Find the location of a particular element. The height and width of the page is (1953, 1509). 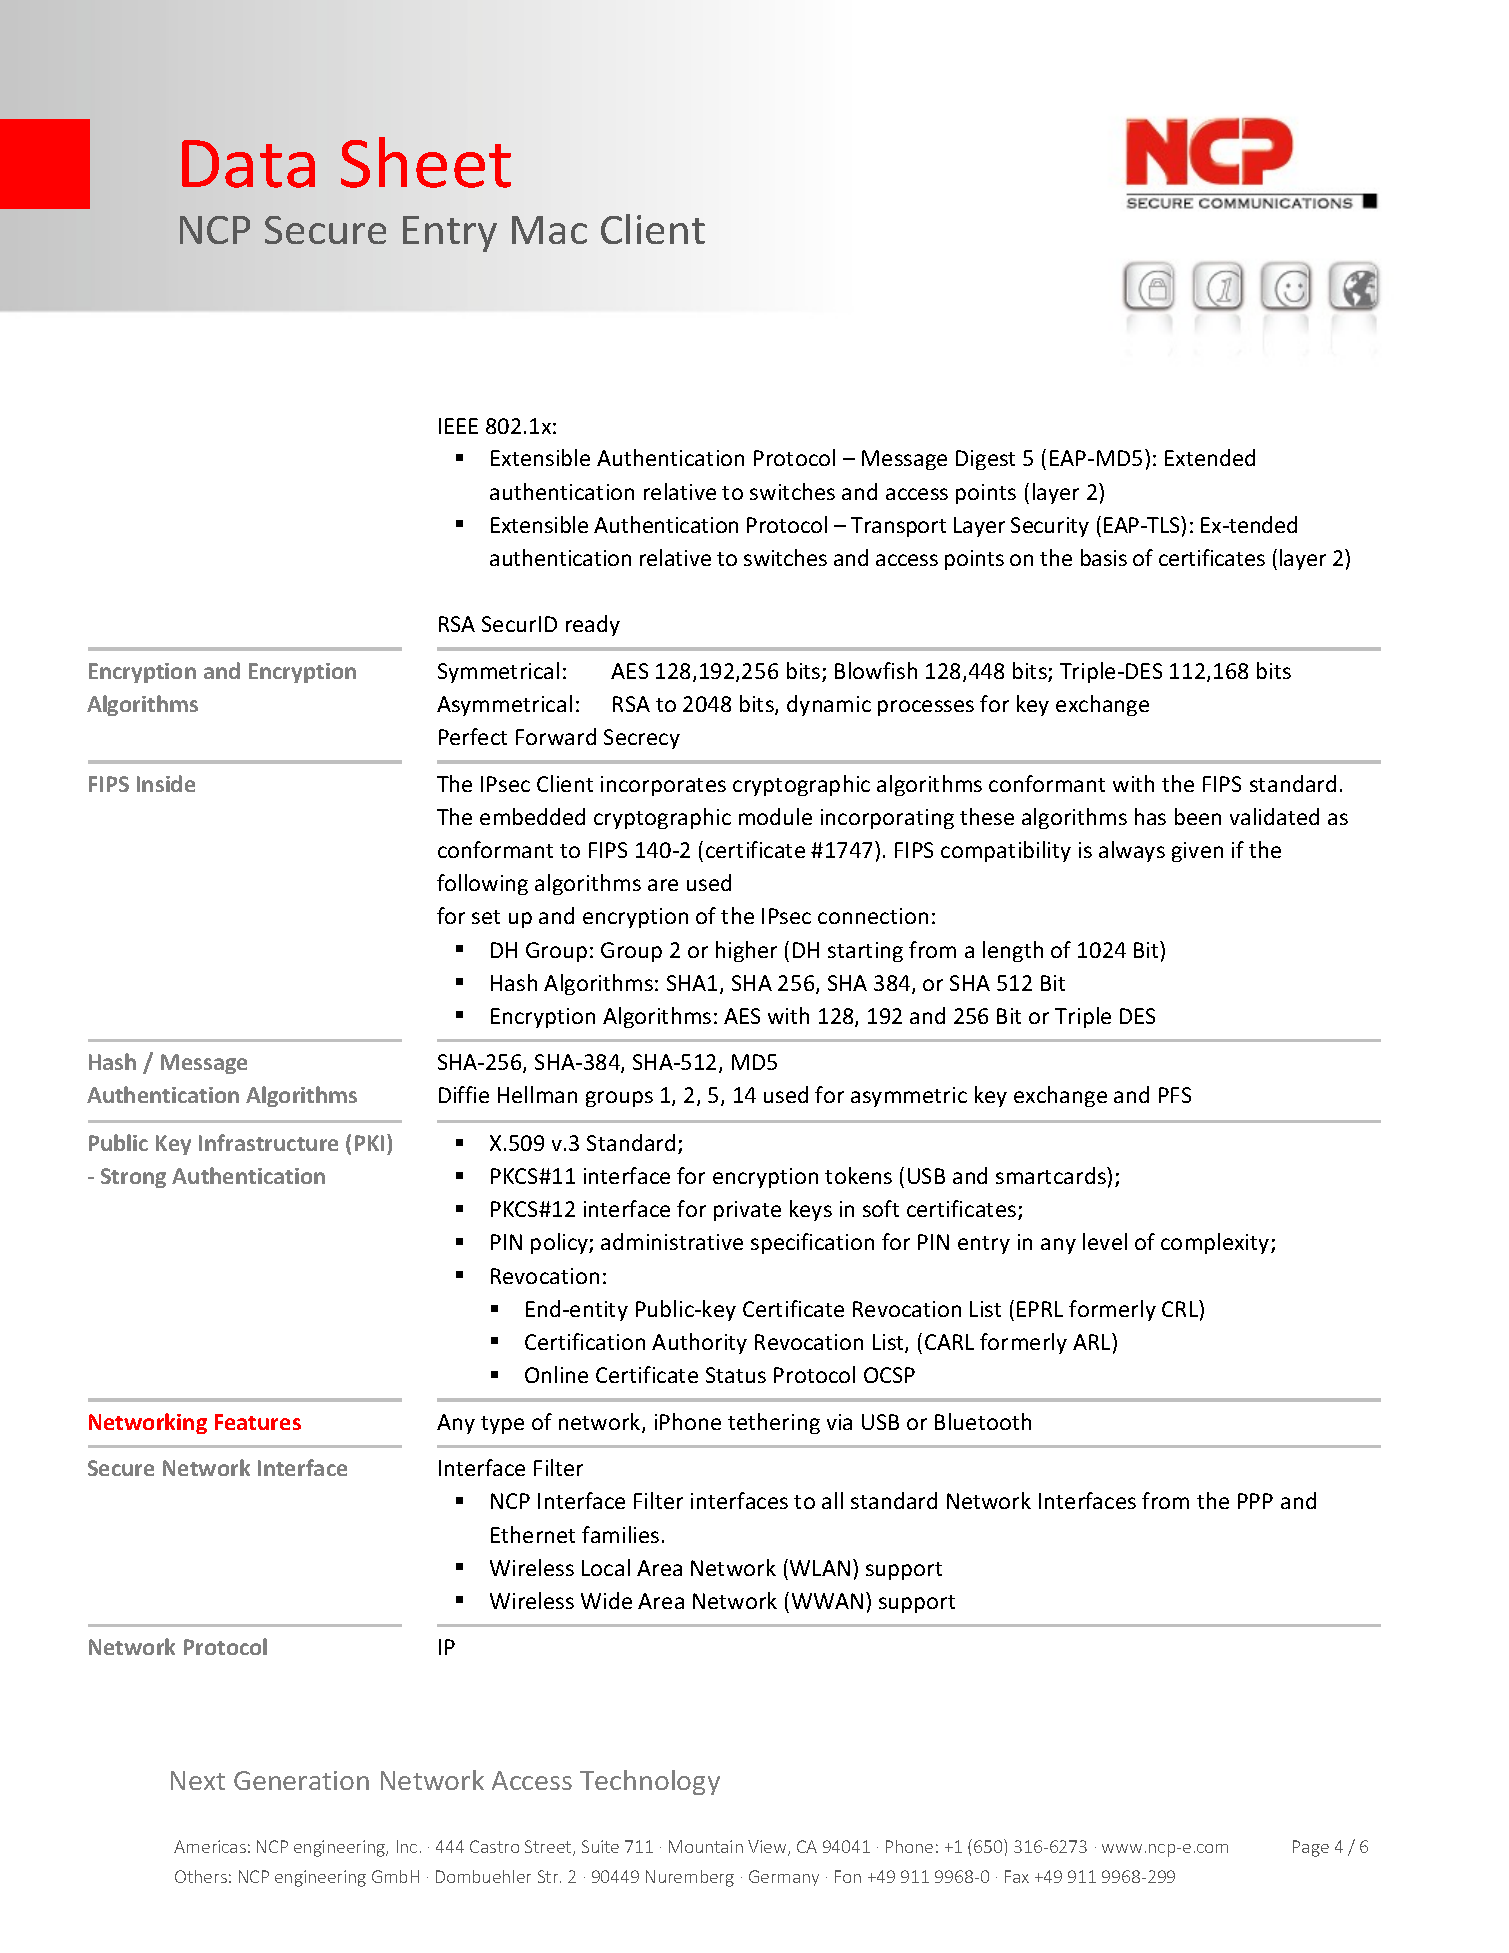

Mac is located at coordinates (549, 230).
